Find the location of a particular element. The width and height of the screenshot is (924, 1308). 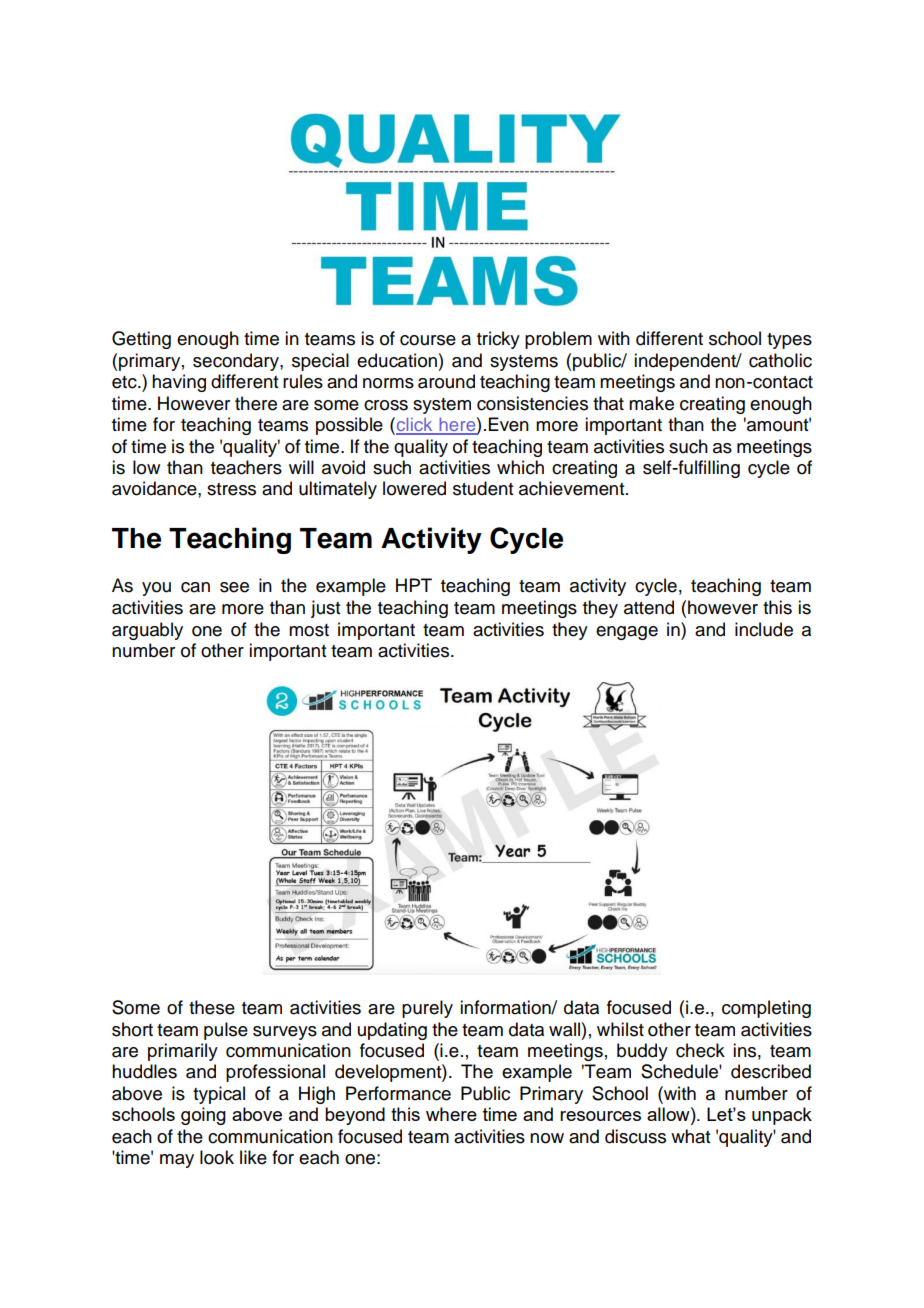

now is located at coordinates (547, 1138).
